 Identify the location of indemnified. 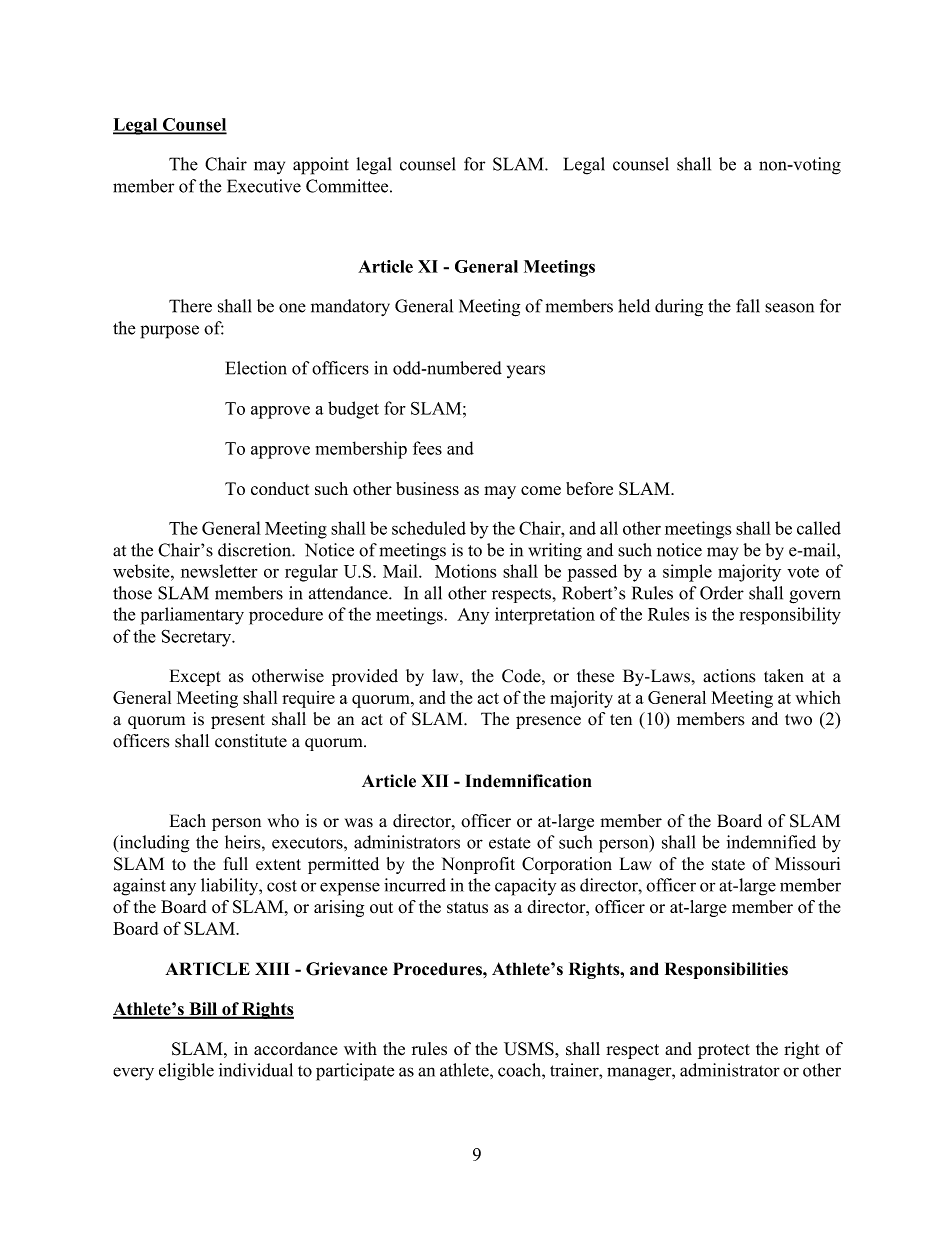
(771, 842).
